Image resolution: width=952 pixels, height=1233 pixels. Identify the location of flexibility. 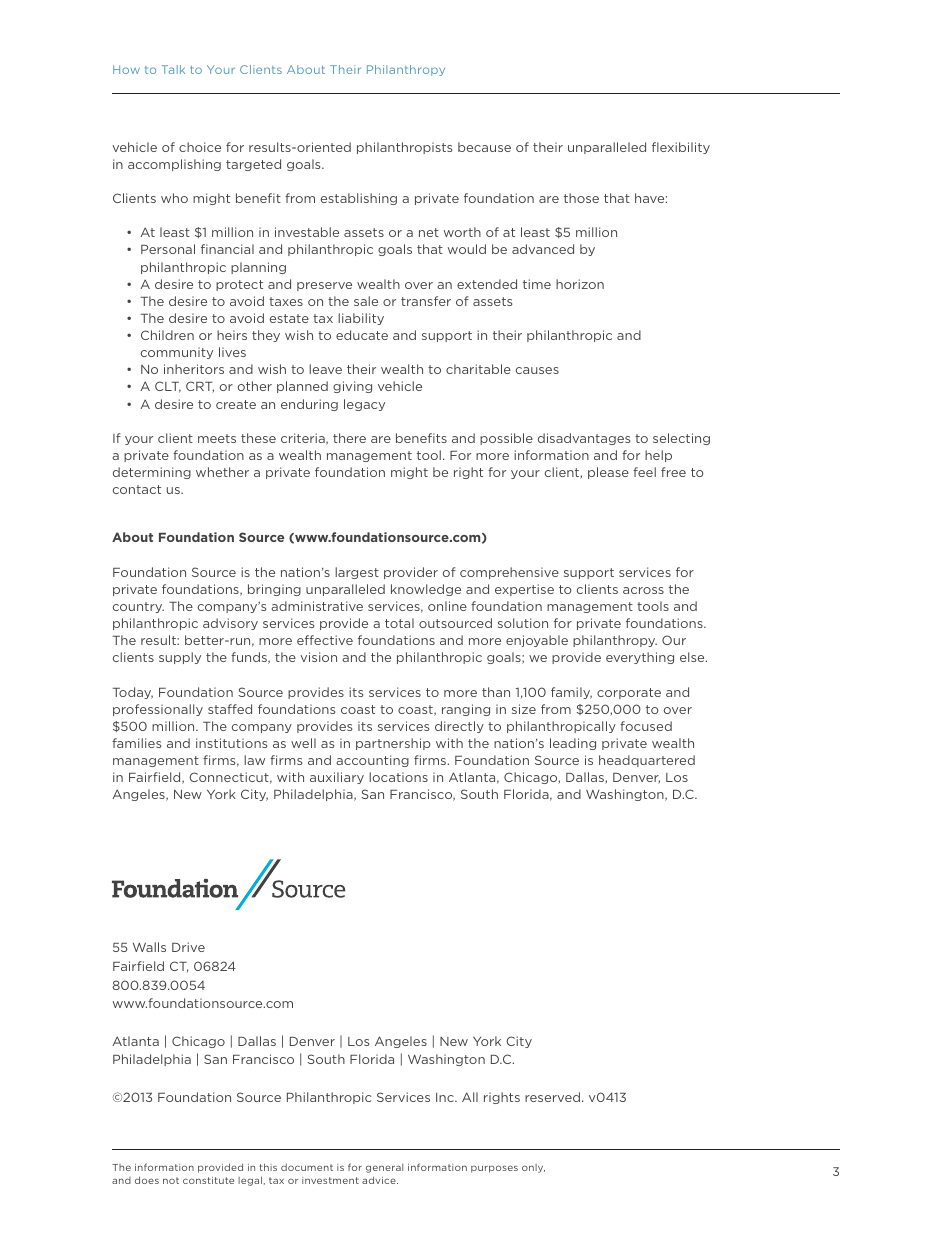
(681, 148).
